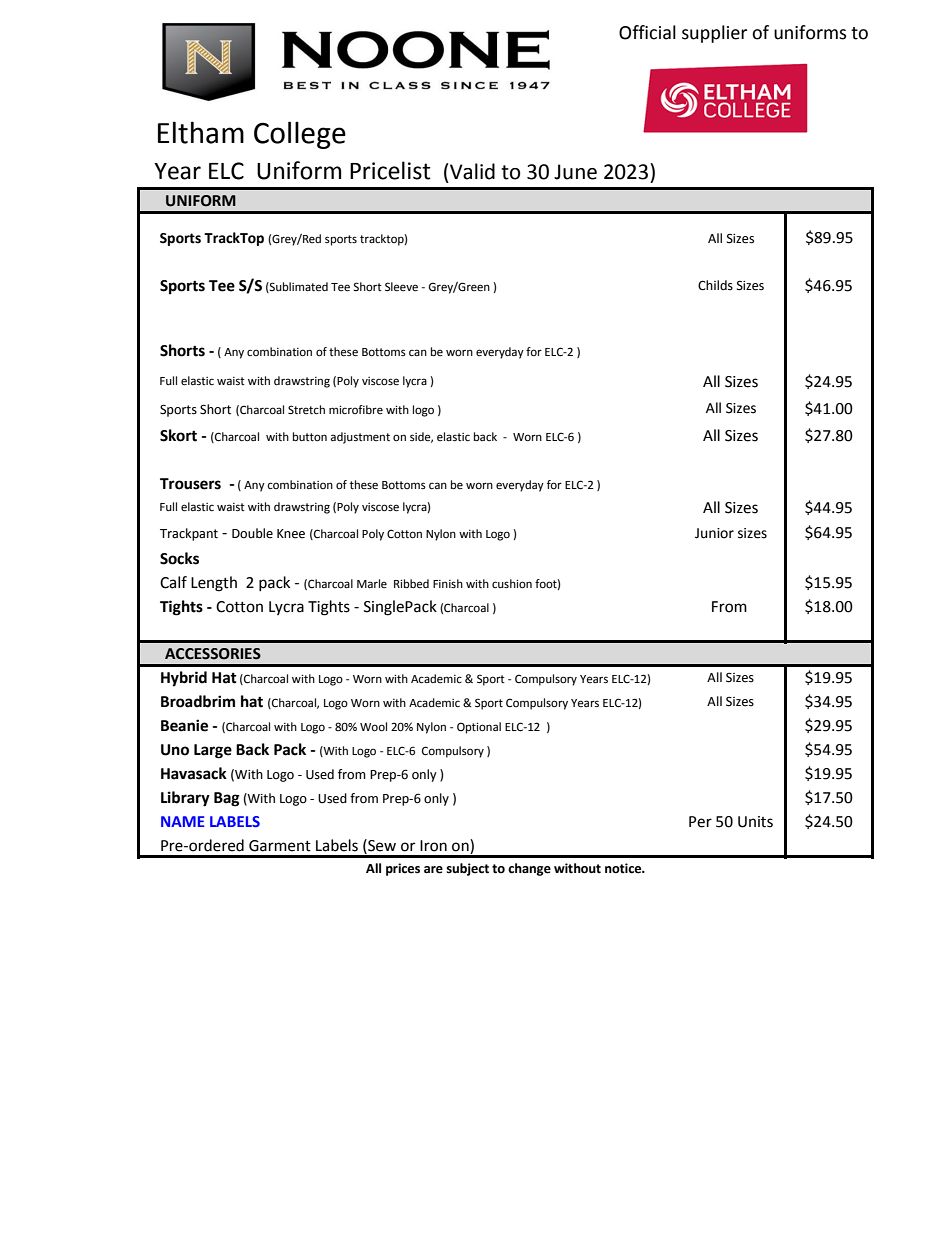 The image size is (952, 1233). Describe the element at coordinates (306, 410) in the screenshot. I see `Stretch` at that location.
